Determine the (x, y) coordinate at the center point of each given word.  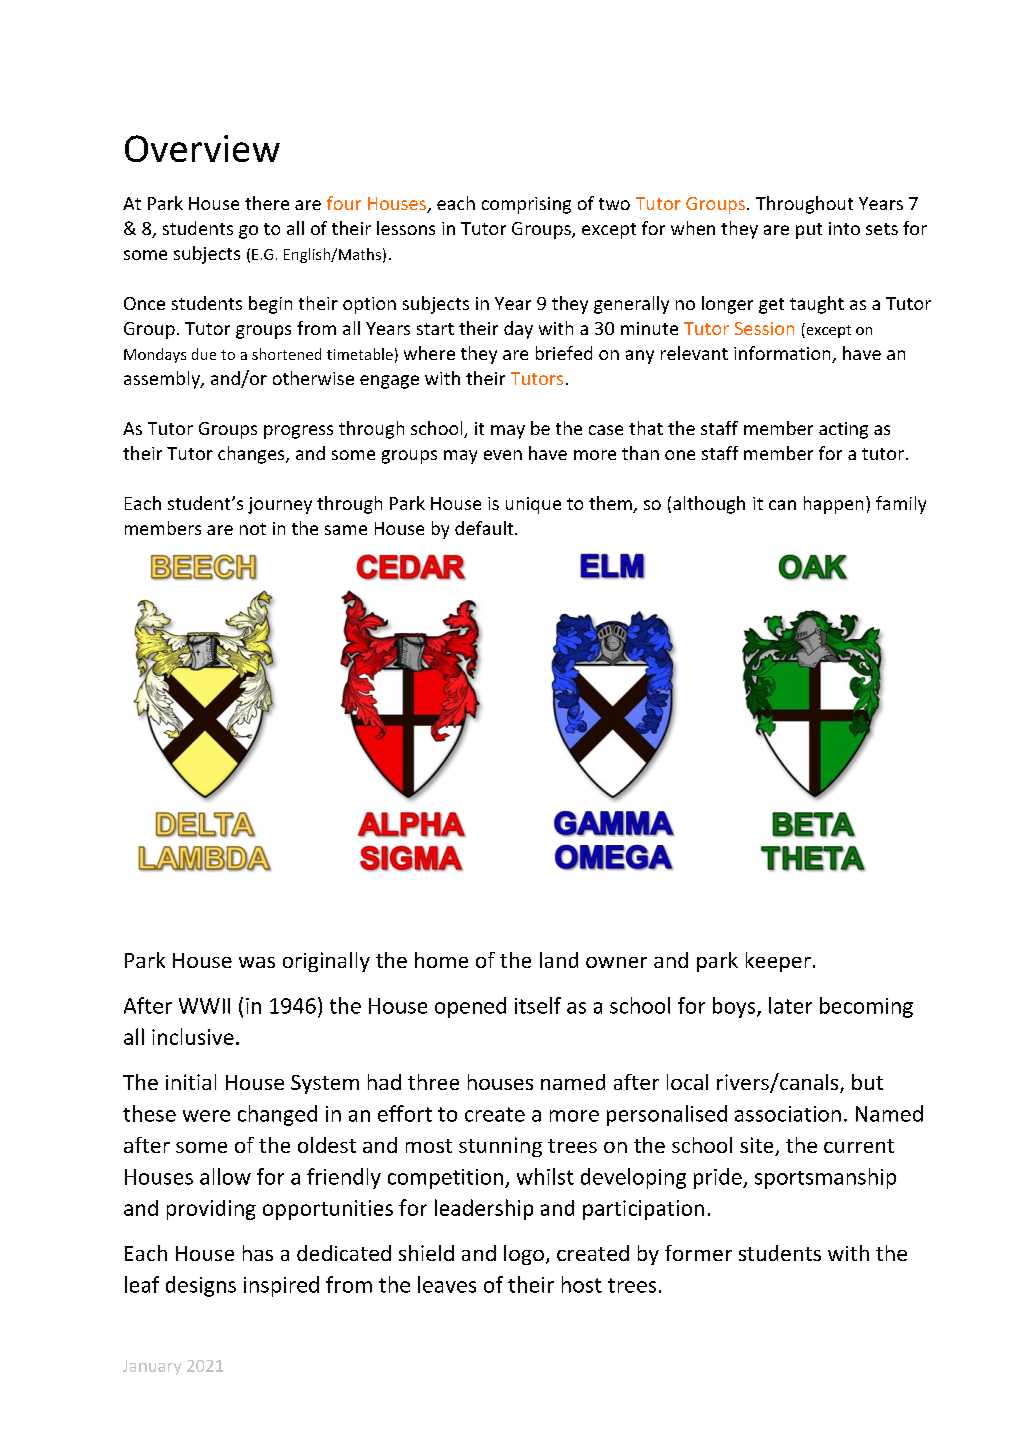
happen (833, 505)
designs (201, 1286)
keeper (778, 962)
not (253, 529)
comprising (526, 205)
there (267, 203)
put (809, 231)
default (485, 528)
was (257, 962)
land (559, 960)
